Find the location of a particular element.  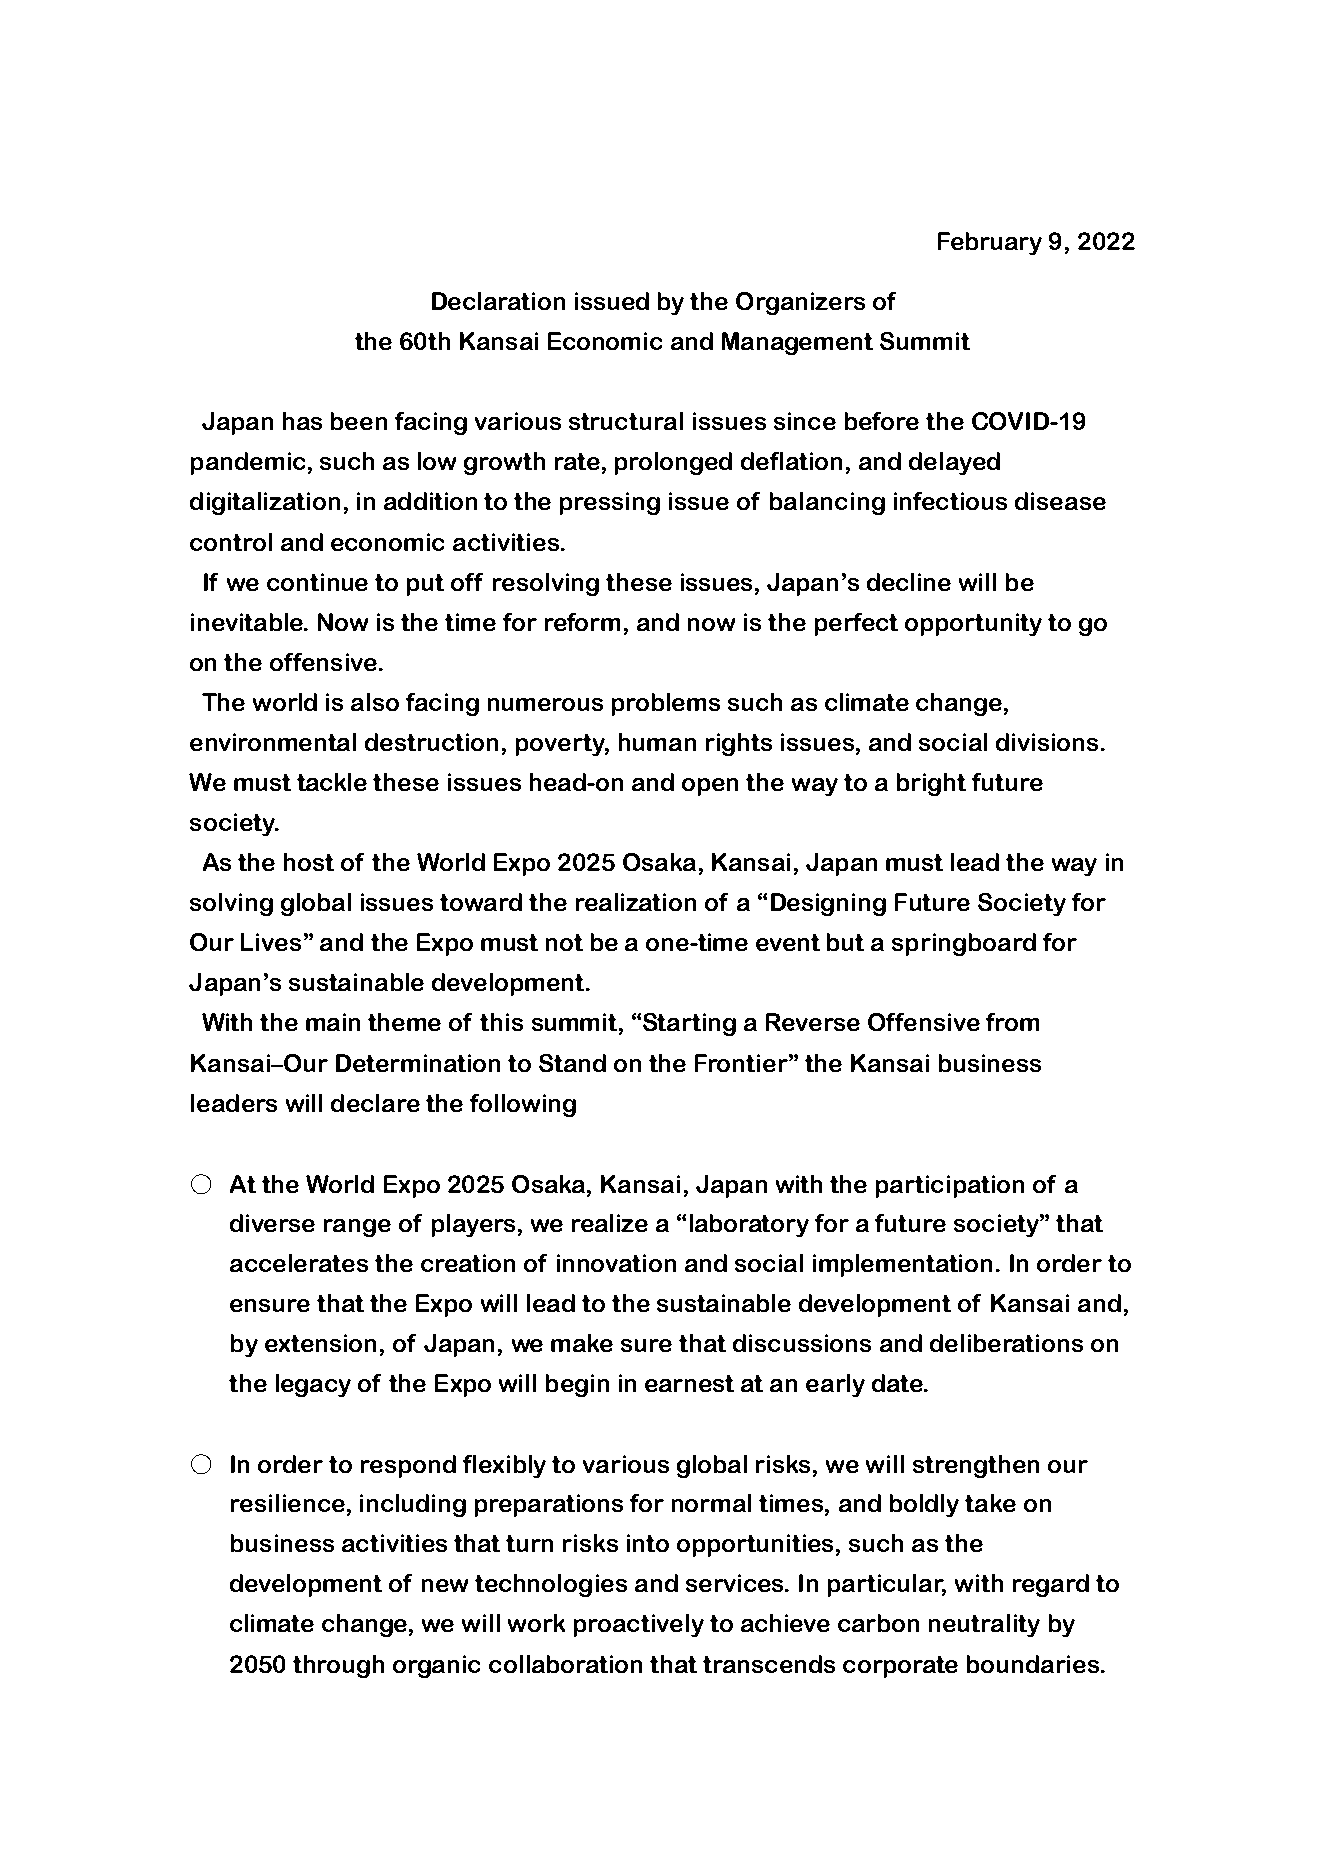

through is located at coordinates (338, 1666).
